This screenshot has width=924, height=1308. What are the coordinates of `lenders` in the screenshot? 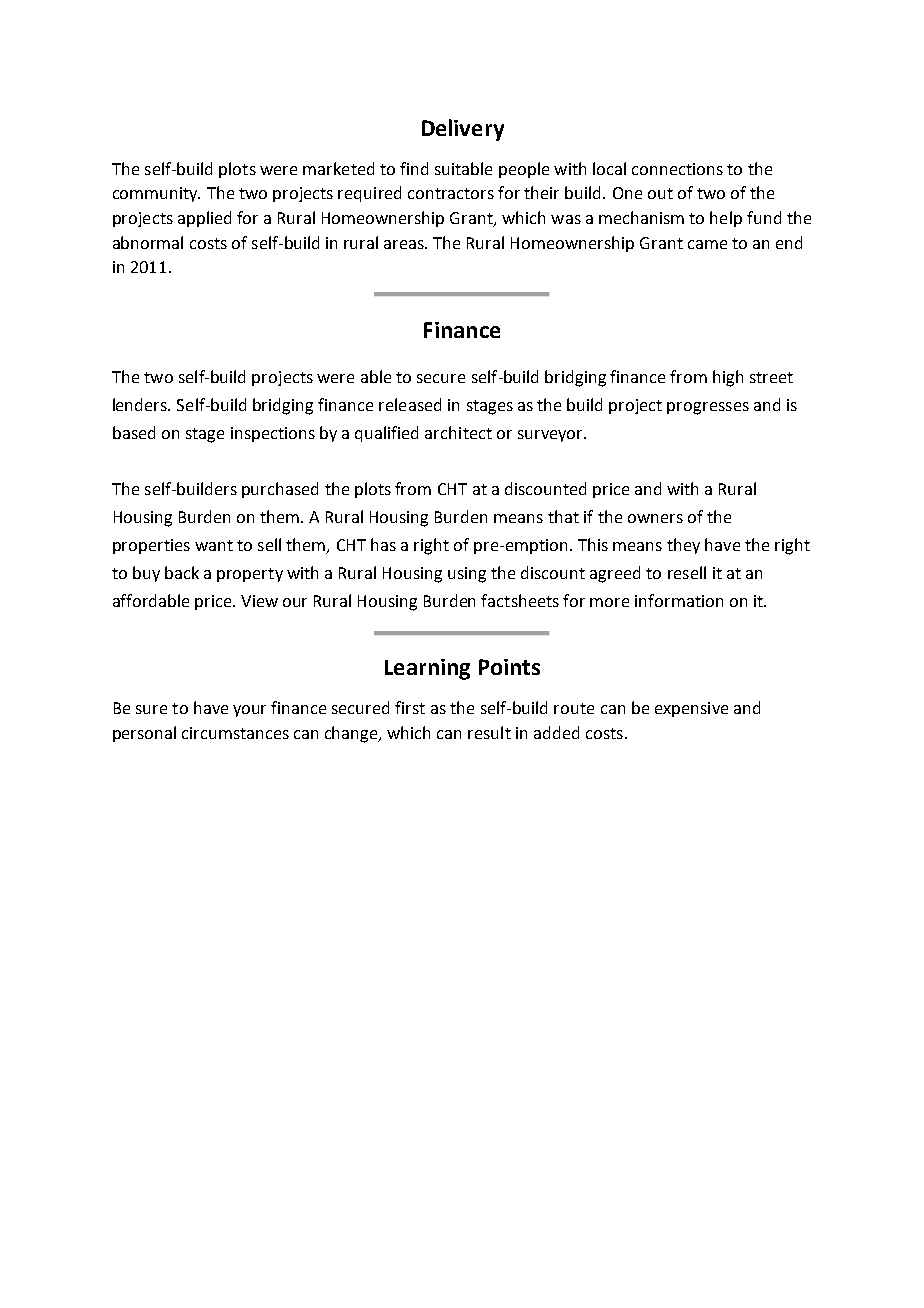 It's located at (141, 404).
